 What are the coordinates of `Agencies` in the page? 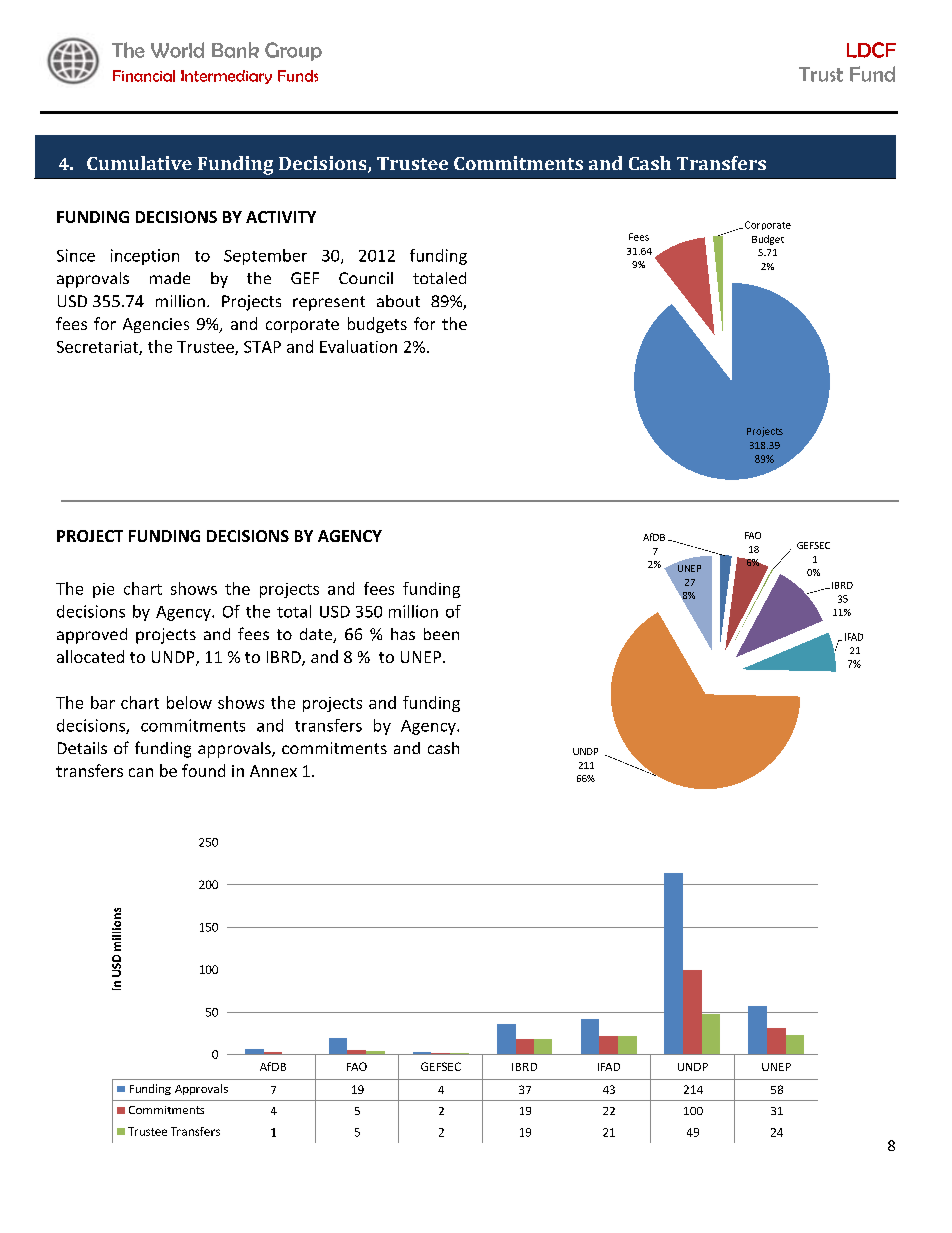 It's located at (156, 325).
